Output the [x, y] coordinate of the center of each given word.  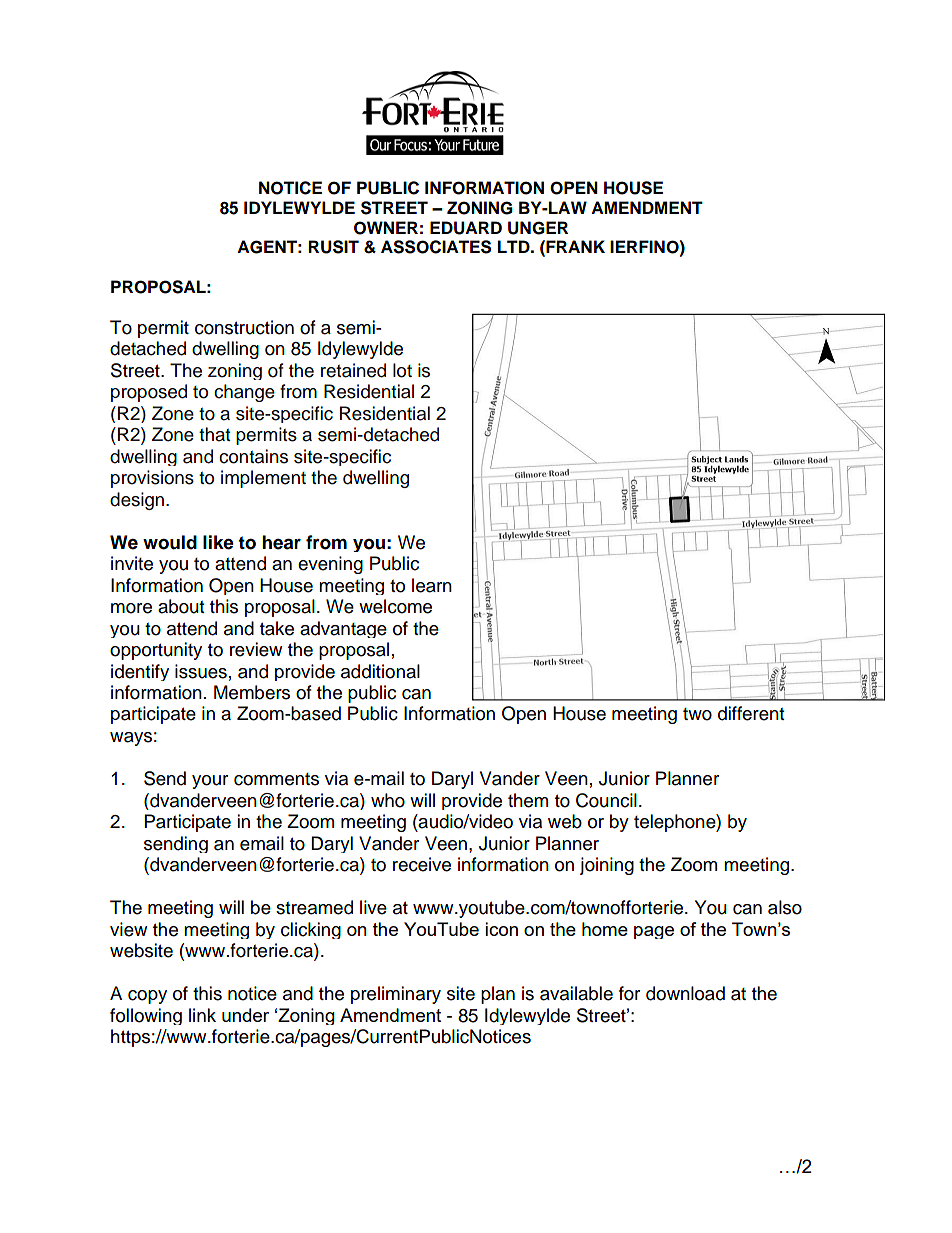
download [685, 993]
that [214, 434]
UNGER [538, 228]
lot [402, 370]
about [181, 606]
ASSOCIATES [436, 247]
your [210, 782]
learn [432, 585]
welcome [395, 606]
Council [606, 800]
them [528, 800]
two [697, 714]
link [202, 1015]
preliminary [396, 995]
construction [244, 327]
